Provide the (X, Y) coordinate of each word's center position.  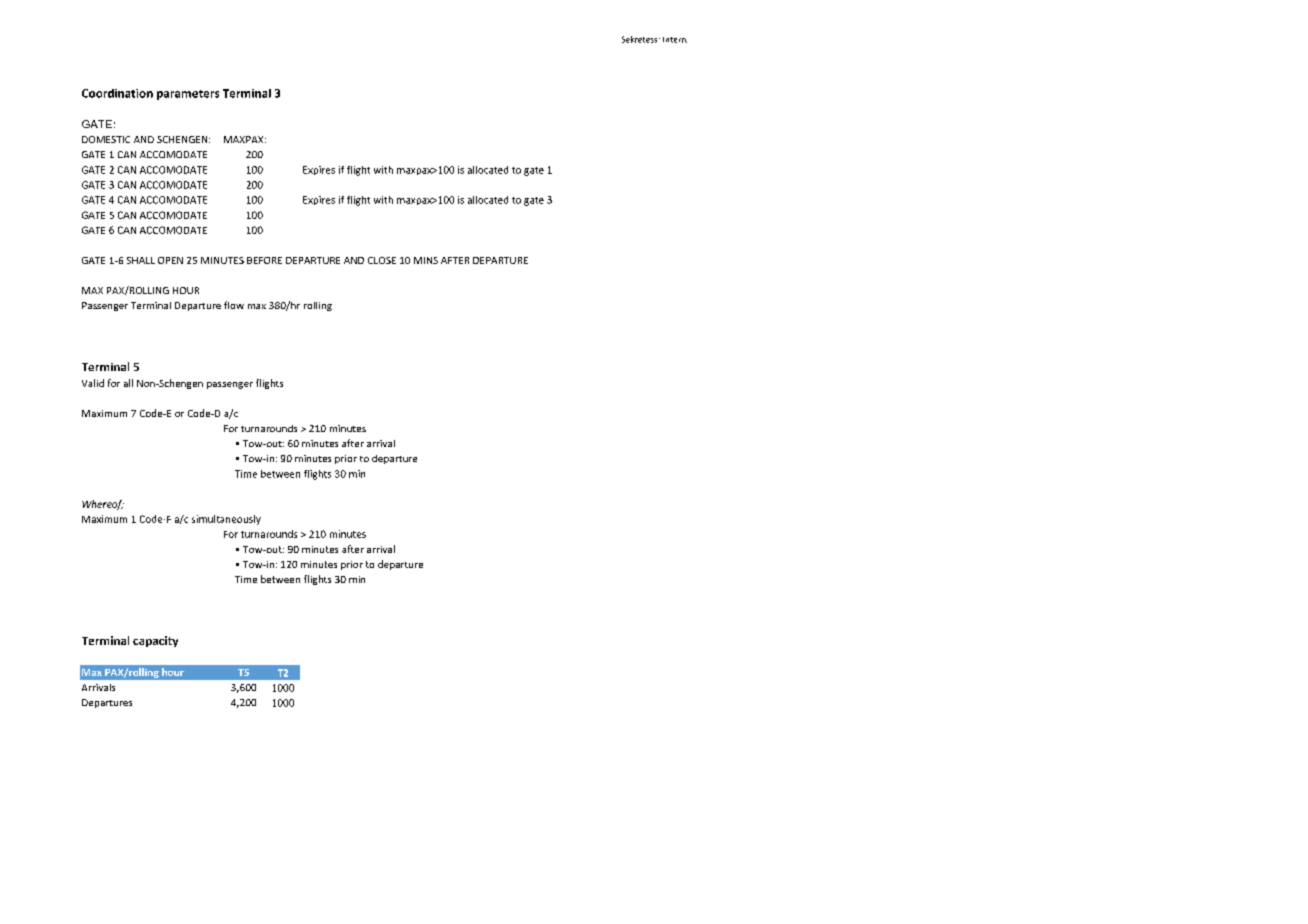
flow (234, 305)
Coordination (117, 93)
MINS (426, 260)
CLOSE (382, 260)
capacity (155, 641)
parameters (188, 95)
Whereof (103, 505)
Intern (675, 40)
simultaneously (226, 520)
